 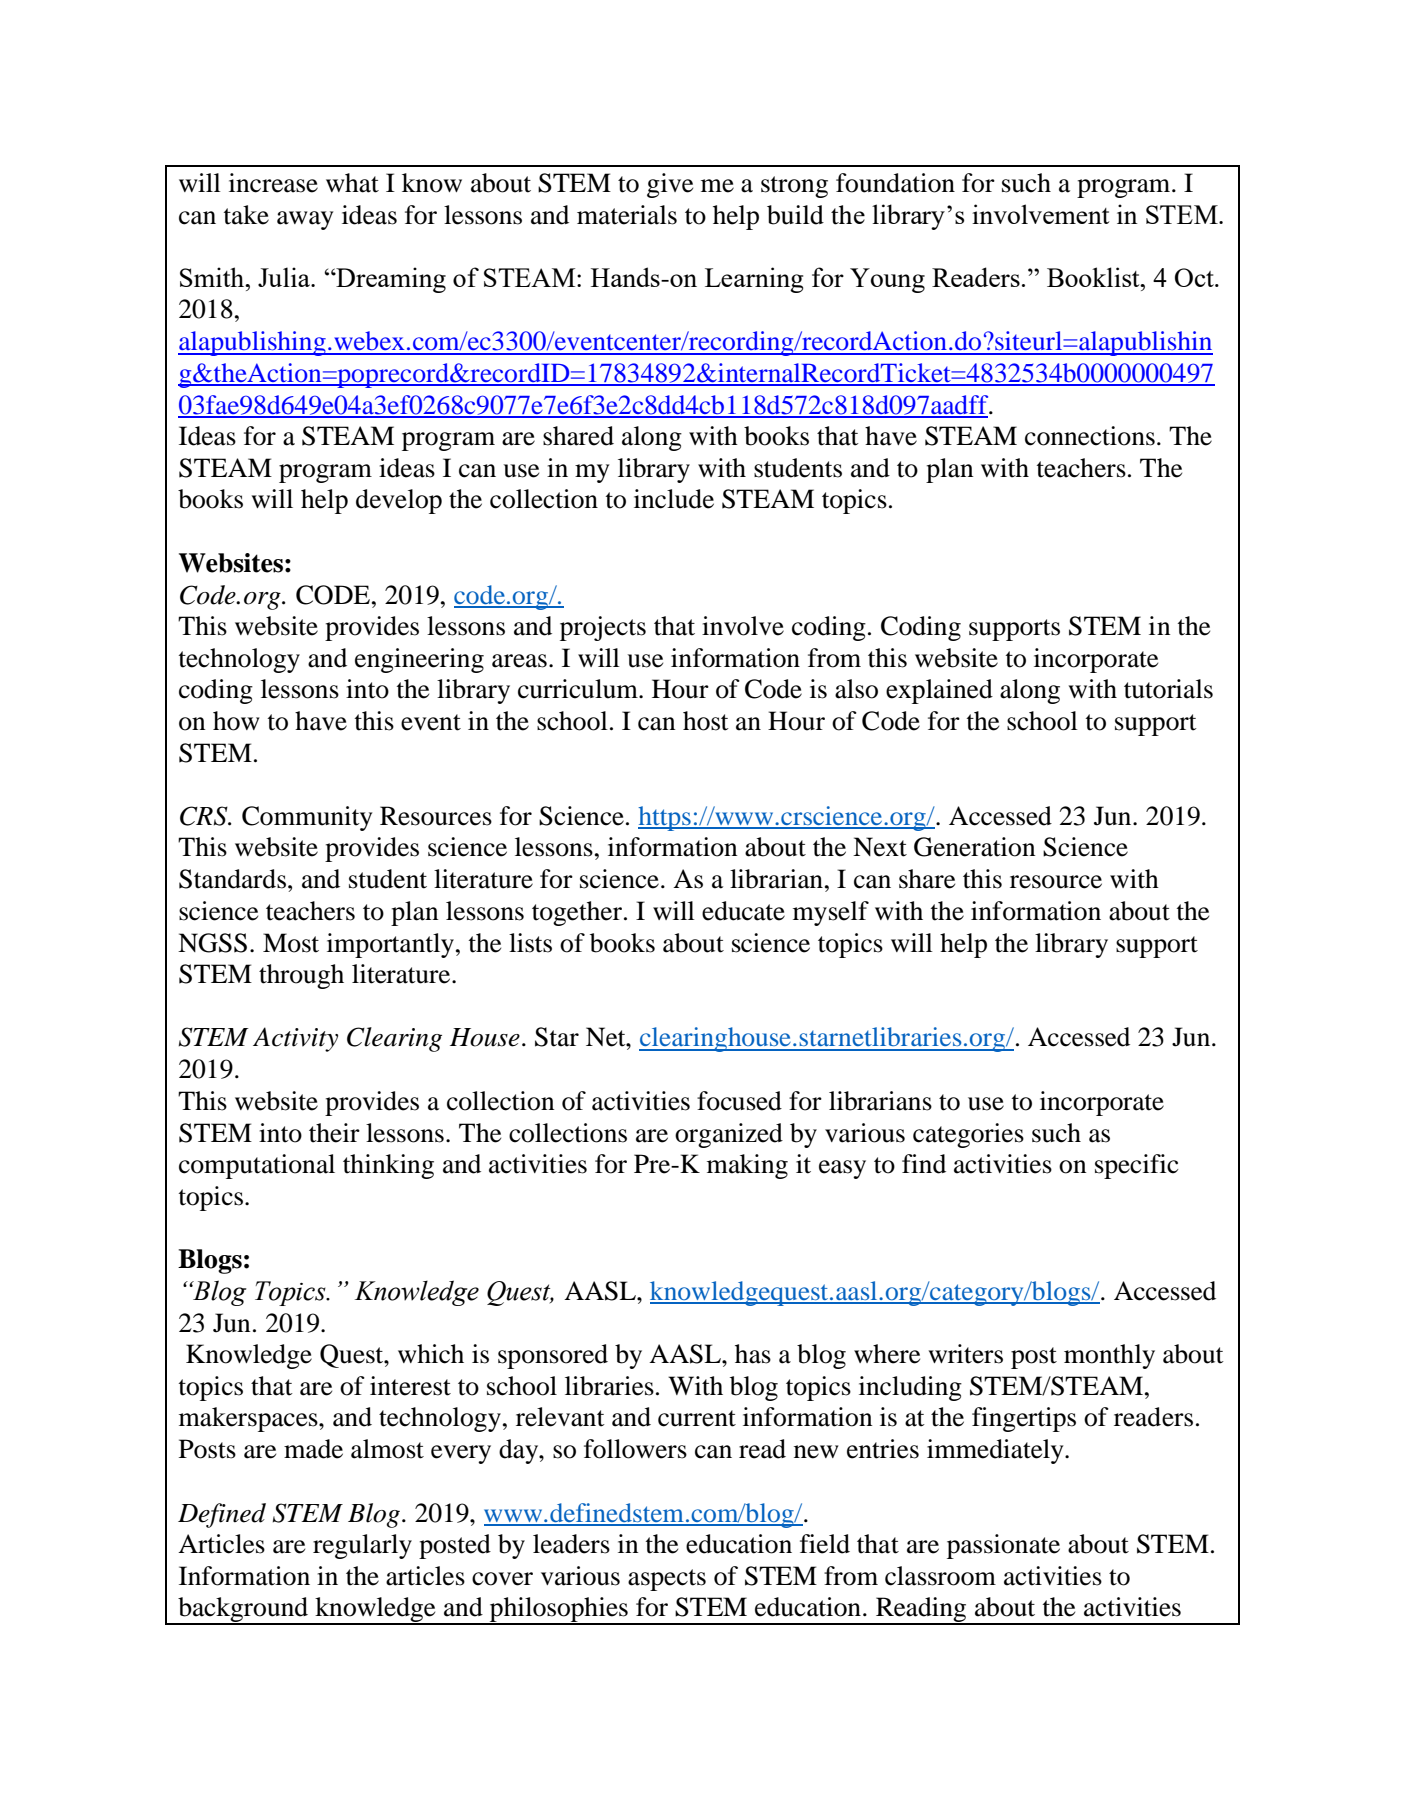 I want to click on importantly, so click(x=390, y=945).
